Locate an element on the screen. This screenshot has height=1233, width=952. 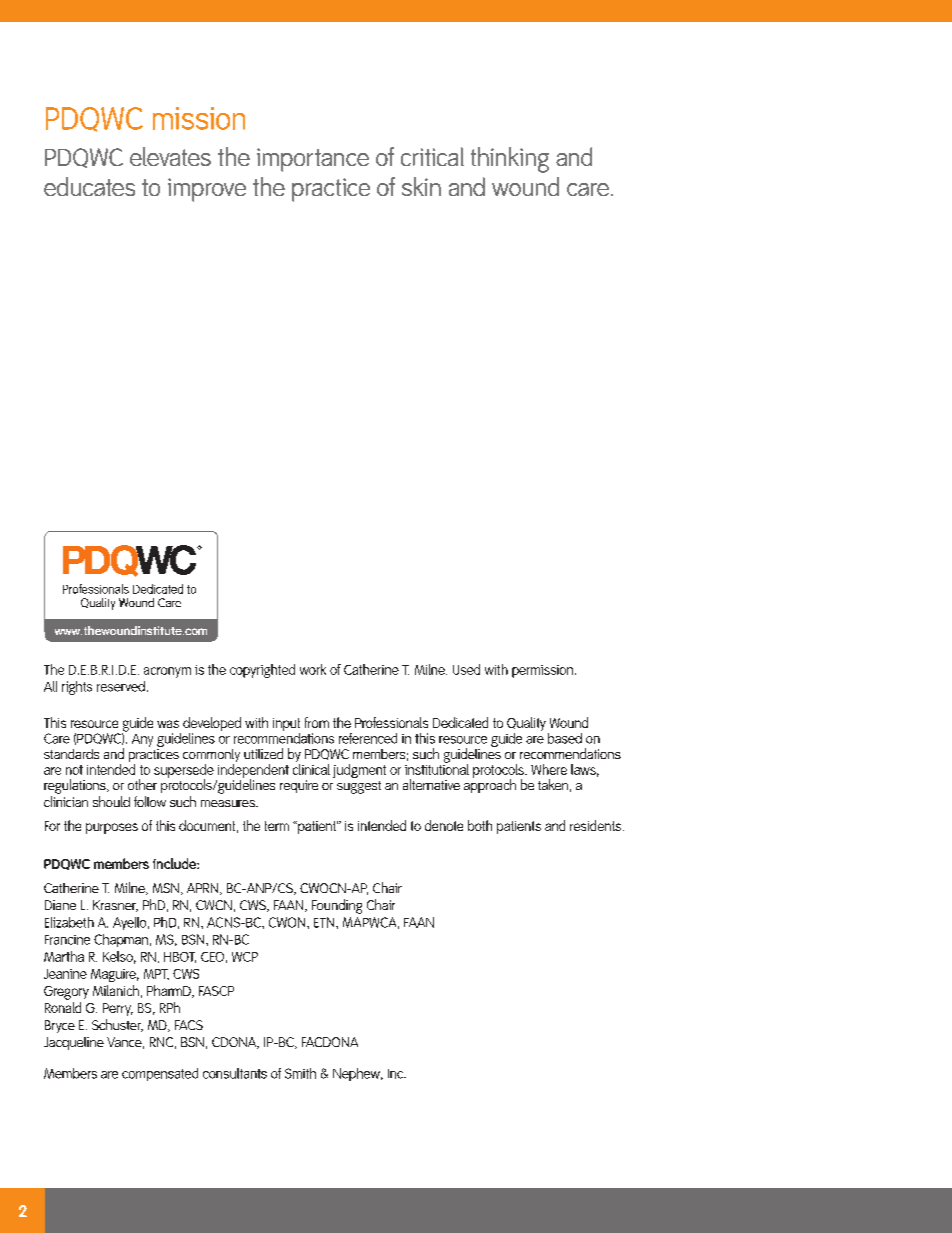
Used is located at coordinates (466, 669).
